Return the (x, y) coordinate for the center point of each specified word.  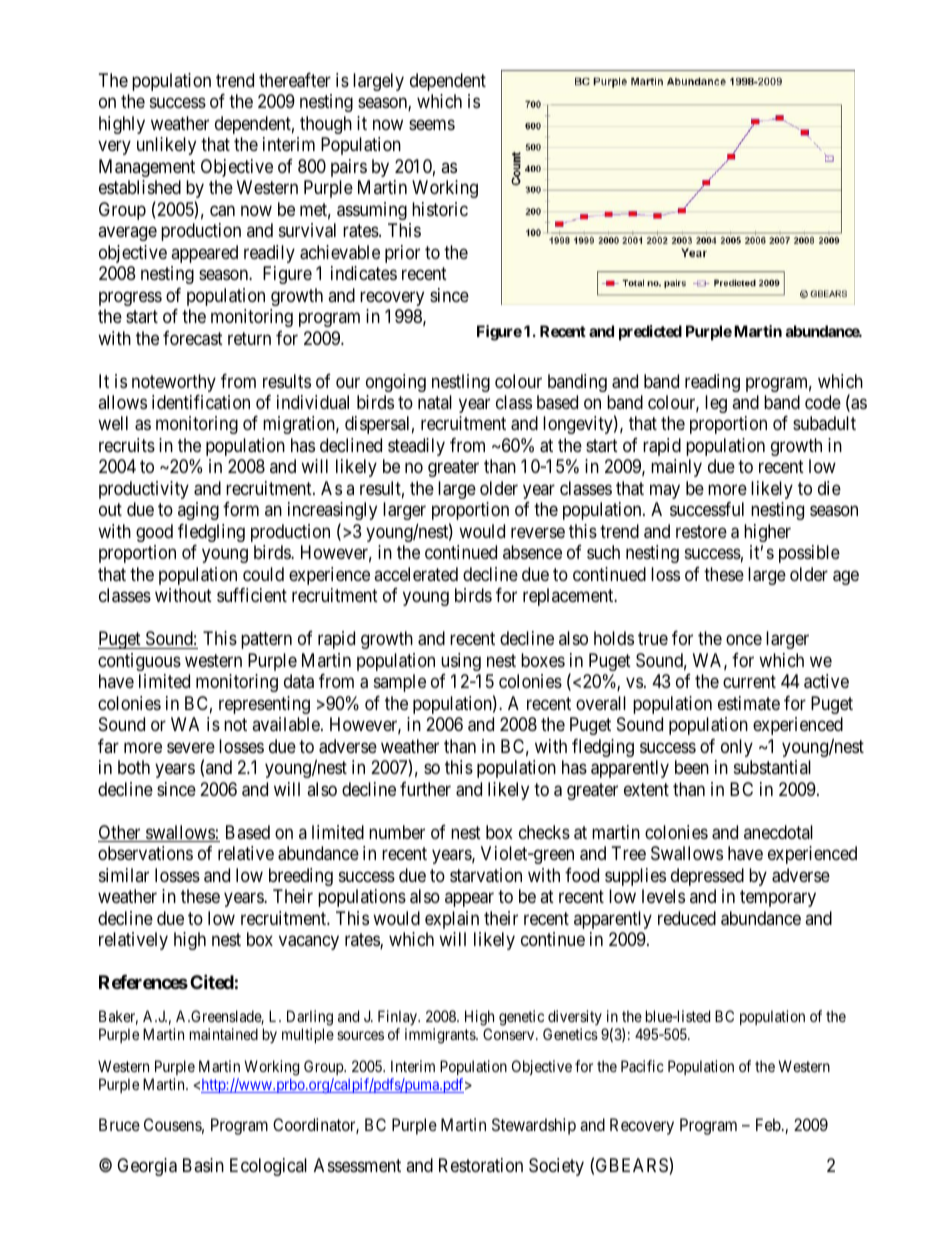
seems (432, 124)
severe (191, 747)
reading (712, 383)
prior (402, 254)
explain (452, 920)
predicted (650, 332)
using (461, 662)
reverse (538, 532)
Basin (203, 1165)
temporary (778, 898)
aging (198, 511)
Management (147, 168)
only (737, 748)
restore (701, 531)
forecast (193, 338)
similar (124, 875)
